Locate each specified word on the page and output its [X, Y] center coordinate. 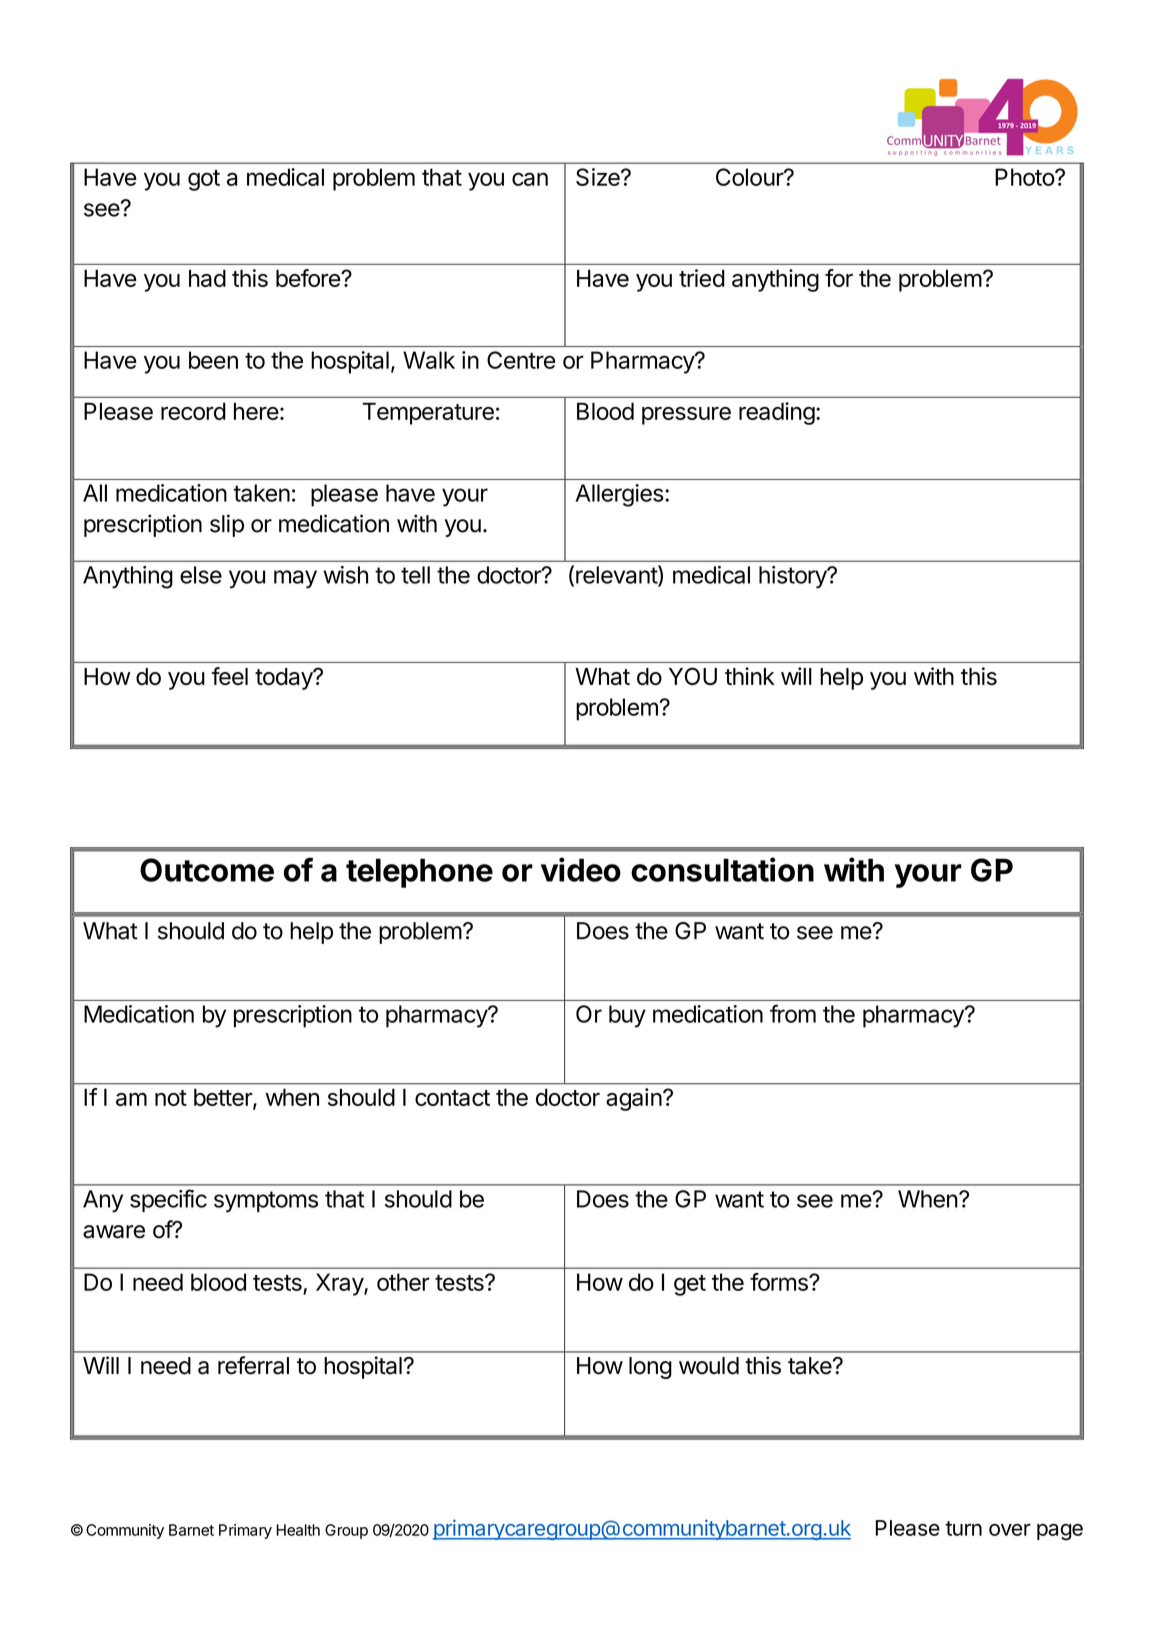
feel [230, 676]
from [793, 1013]
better [224, 1098]
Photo [1025, 177]
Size [599, 177]
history [794, 577]
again [634, 1099]
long [650, 1368]
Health [298, 1530]
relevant [617, 575]
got [204, 180]
